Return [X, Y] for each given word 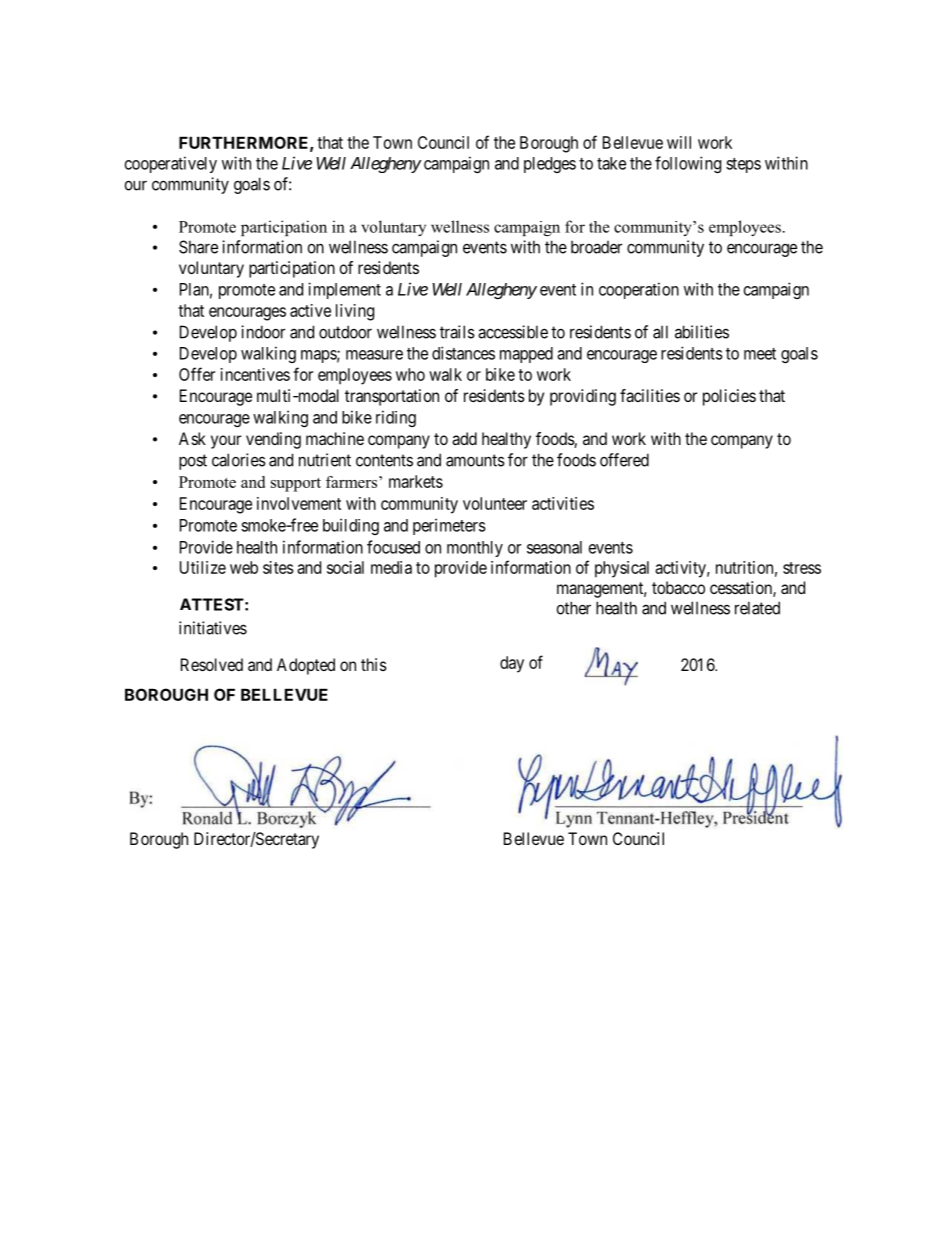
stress [802, 568]
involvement [299, 503]
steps [743, 165]
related [757, 608]
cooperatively [171, 164]
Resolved [212, 664]
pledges [550, 165]
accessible [513, 332]
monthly [475, 549]
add [464, 438]
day [512, 664]
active [310, 310]
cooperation [639, 290]
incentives [255, 374]
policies [729, 397]
